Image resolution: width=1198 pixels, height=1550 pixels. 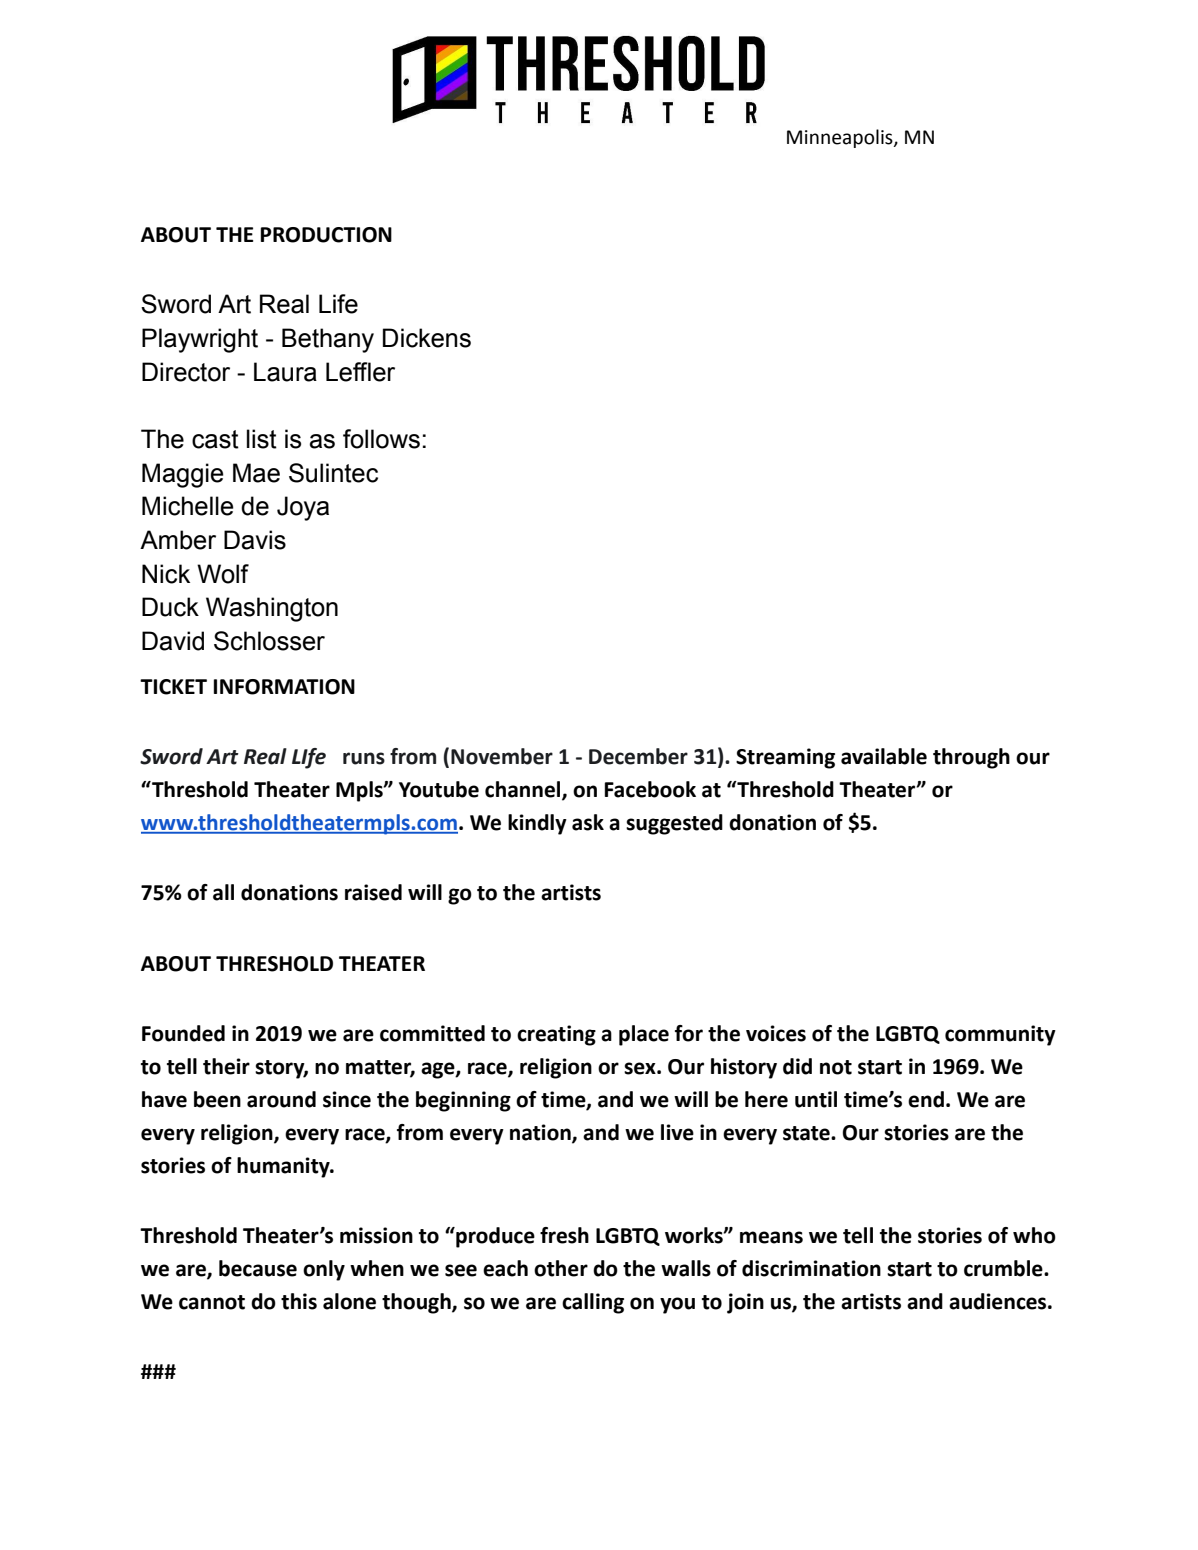 I want to click on crumble, so click(x=1004, y=1268).
